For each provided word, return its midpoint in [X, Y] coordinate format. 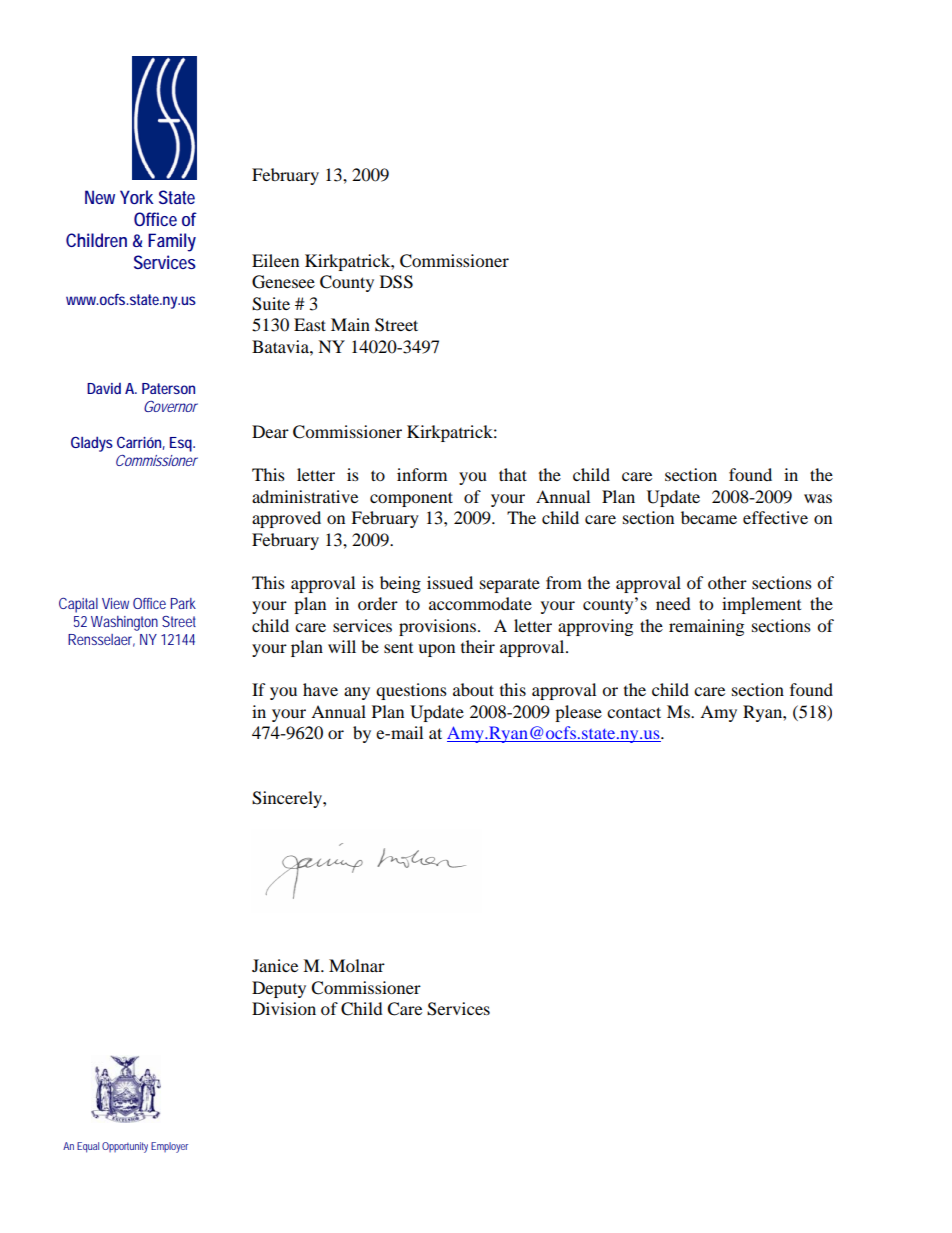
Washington [124, 623]
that [513, 474]
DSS [396, 282]
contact [634, 712]
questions [411, 691]
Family [172, 242]
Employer [169, 1147]
